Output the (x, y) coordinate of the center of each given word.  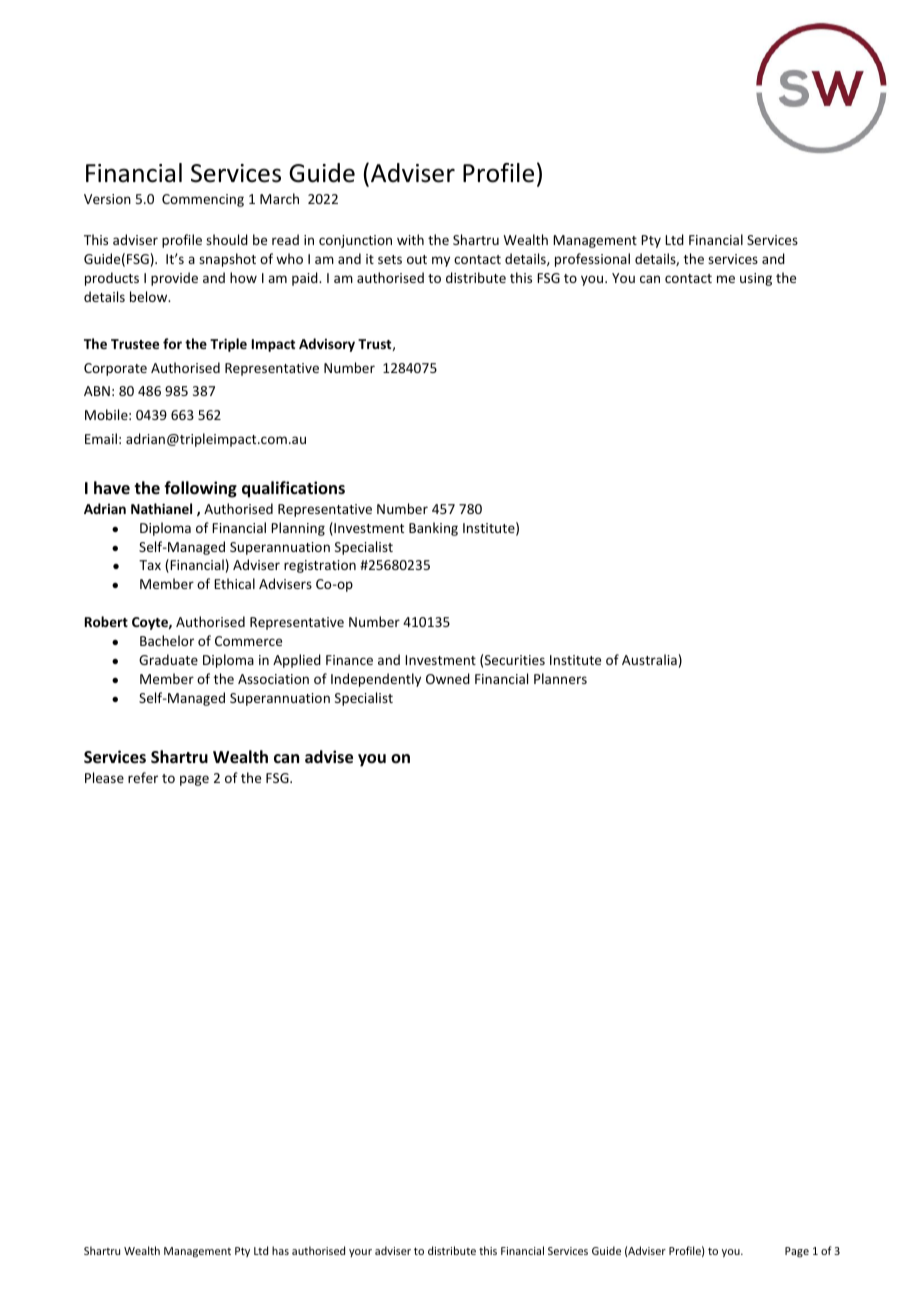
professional (592, 260)
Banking (433, 529)
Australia (649, 659)
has (280, 1250)
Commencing (203, 200)
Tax (150, 565)
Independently (376, 680)
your (360, 1253)
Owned (448, 678)
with (410, 239)
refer (143, 777)
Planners (560, 678)
